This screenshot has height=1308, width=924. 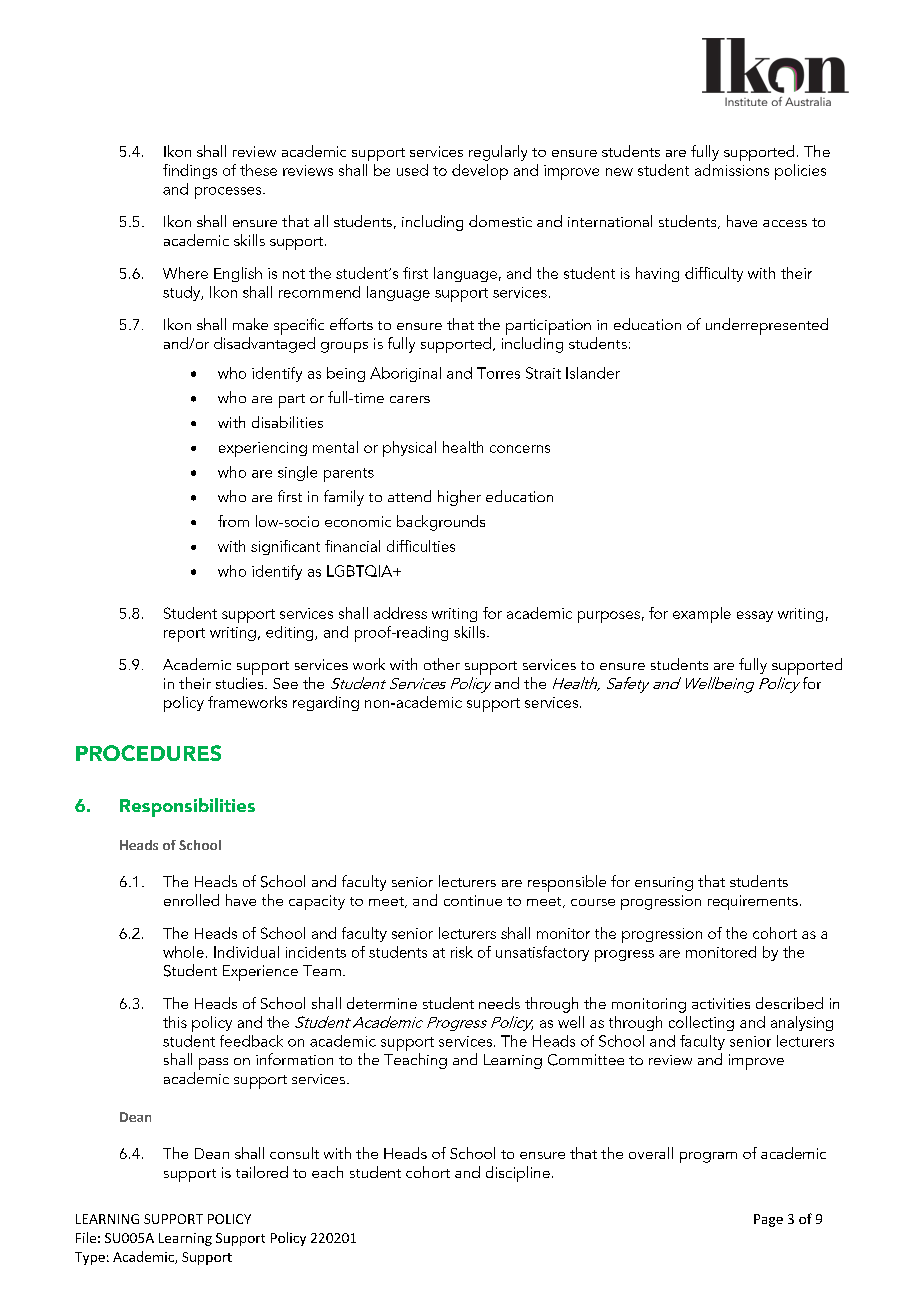 What do you see at coordinates (441, 523) in the screenshot?
I see `backgrounds` at bounding box center [441, 523].
